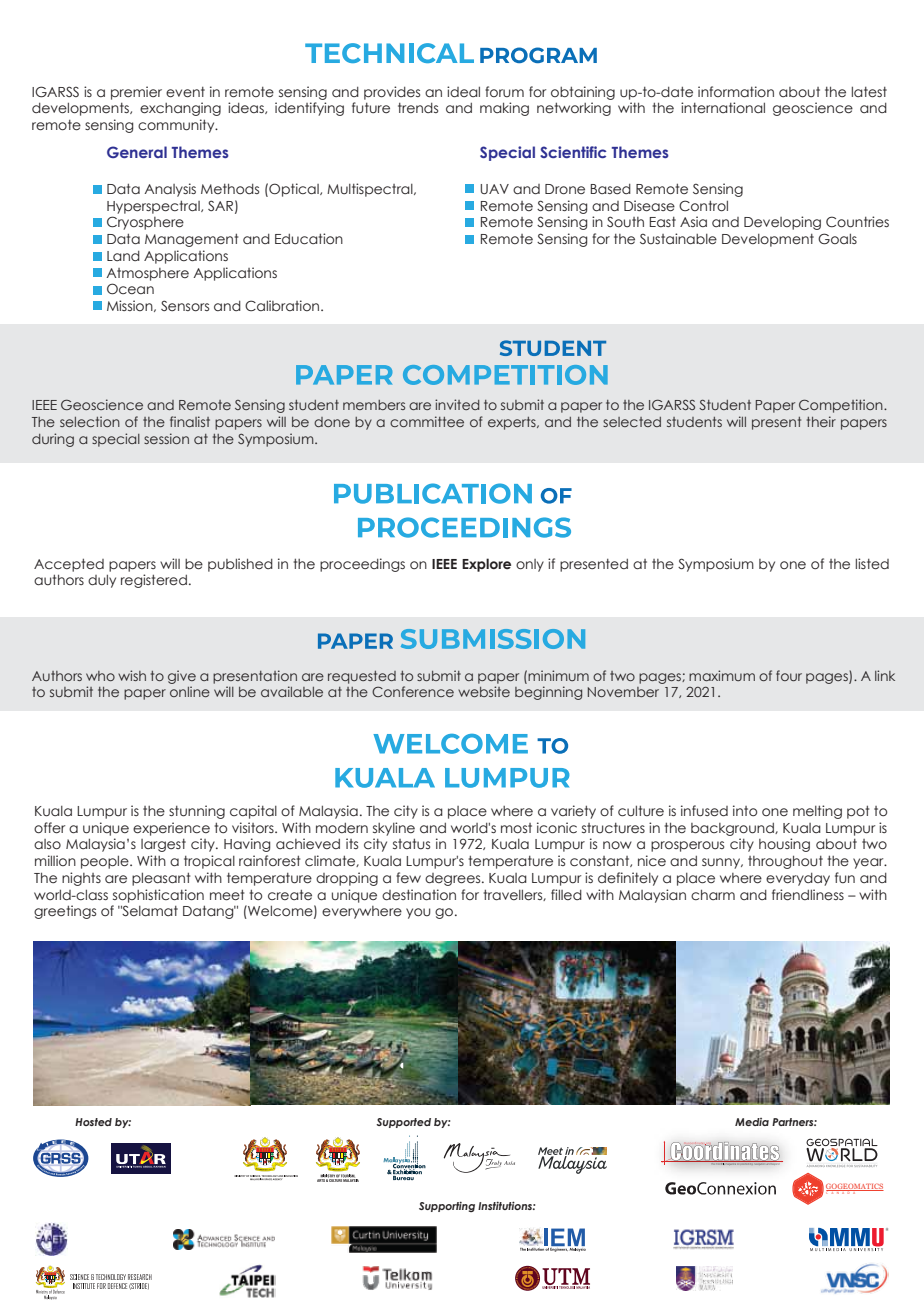 The height and width of the screenshot is (1308, 924). What do you see at coordinates (149, 910) in the screenshot?
I see `Selamat` at bounding box center [149, 910].
